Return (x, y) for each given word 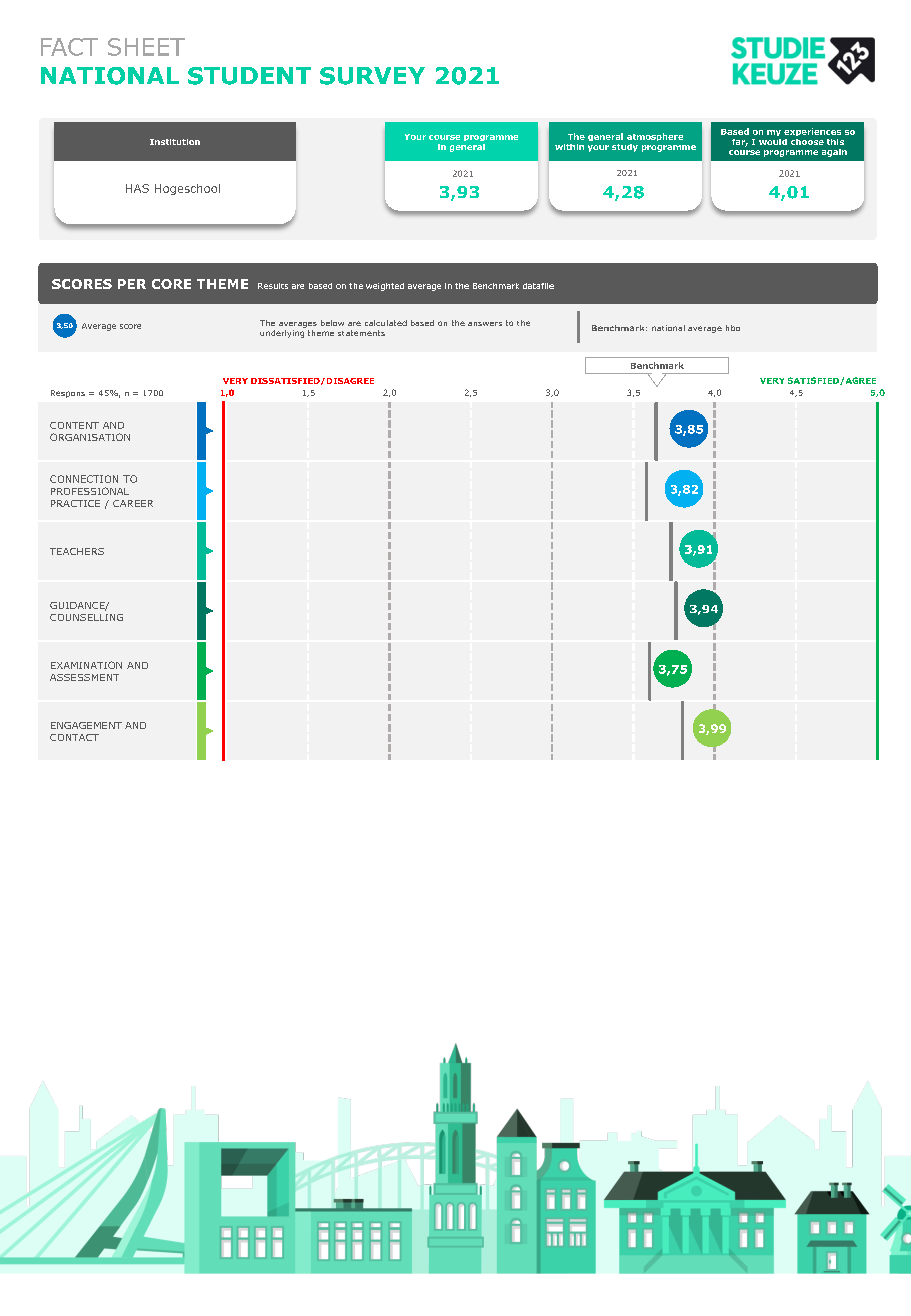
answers (485, 324)
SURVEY (372, 76)
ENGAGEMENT (86, 725)
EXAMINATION (86, 665)
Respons (68, 394)
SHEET (146, 47)
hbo (733, 328)
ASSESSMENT (84, 677)
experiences (812, 132)
